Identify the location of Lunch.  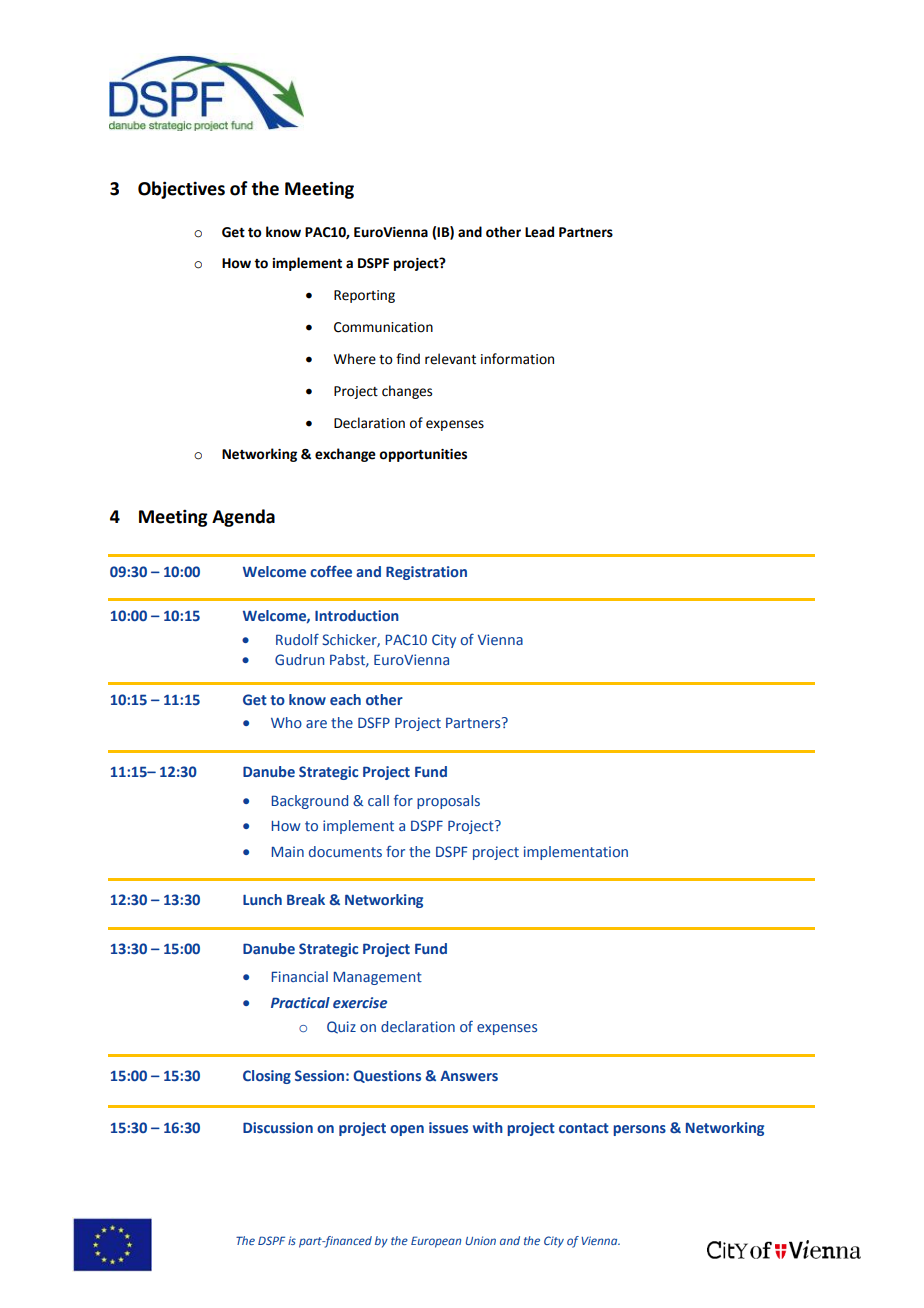
(262, 899).
